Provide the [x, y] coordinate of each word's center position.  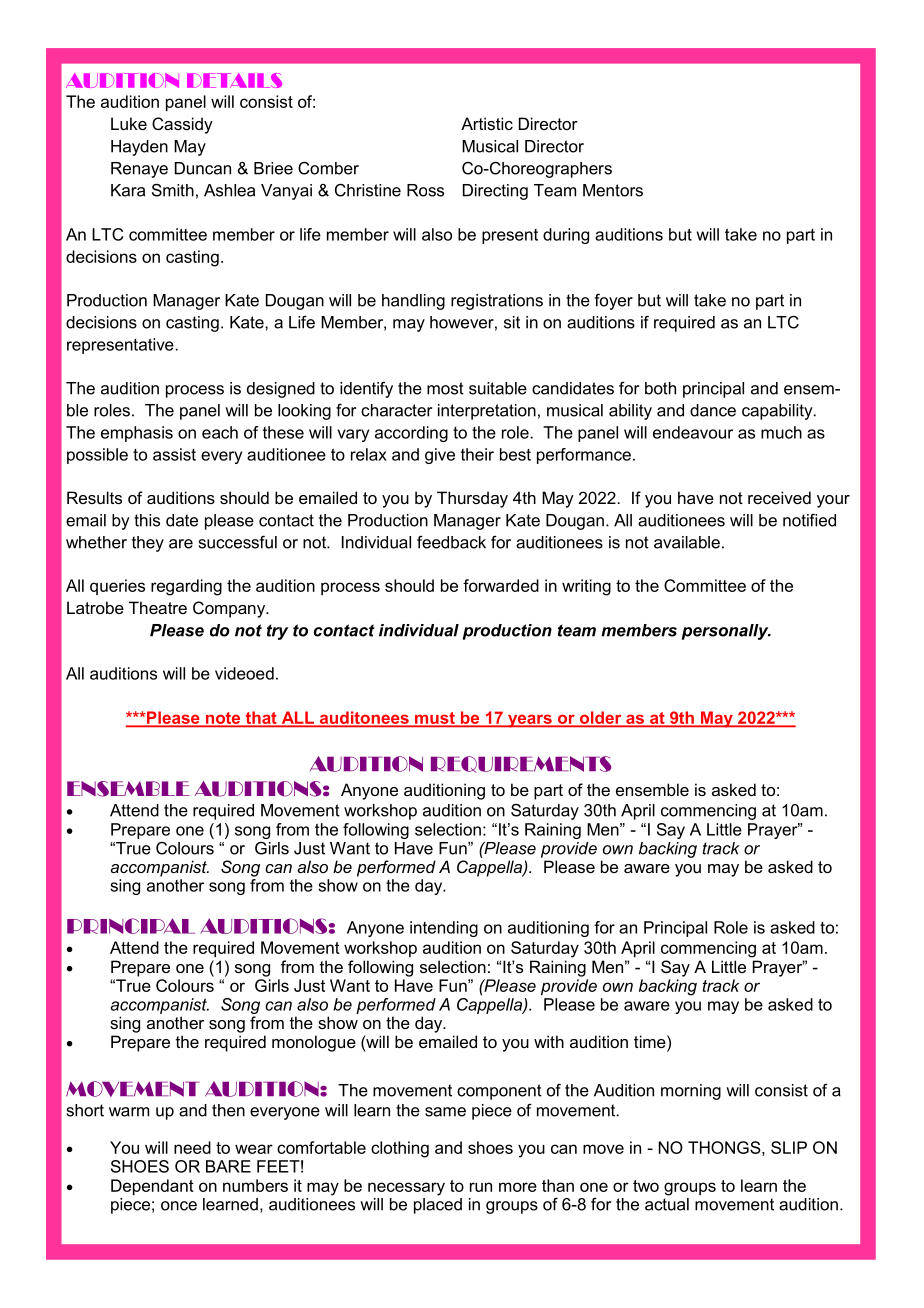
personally [726, 632]
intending [444, 929]
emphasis [137, 434]
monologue [314, 1043]
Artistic [487, 123]
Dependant [152, 1187]
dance [713, 410]
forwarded [501, 585]
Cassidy [182, 125]
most [445, 388]
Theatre [158, 607]
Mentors [613, 190]
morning [691, 1092]
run [481, 1187]
